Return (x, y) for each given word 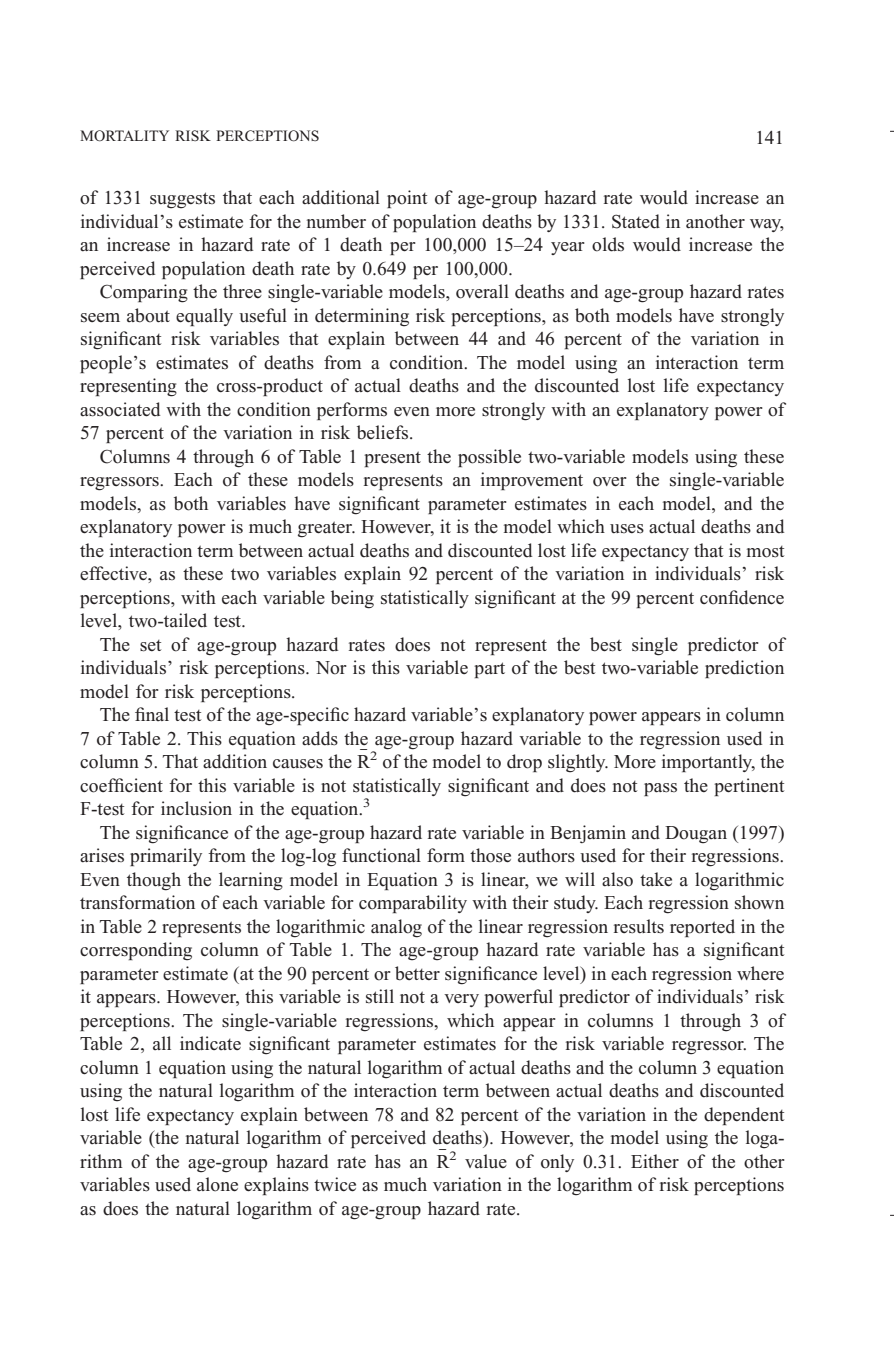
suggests (182, 200)
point (407, 199)
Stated (636, 221)
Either (655, 1161)
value (486, 1161)
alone (217, 1184)
